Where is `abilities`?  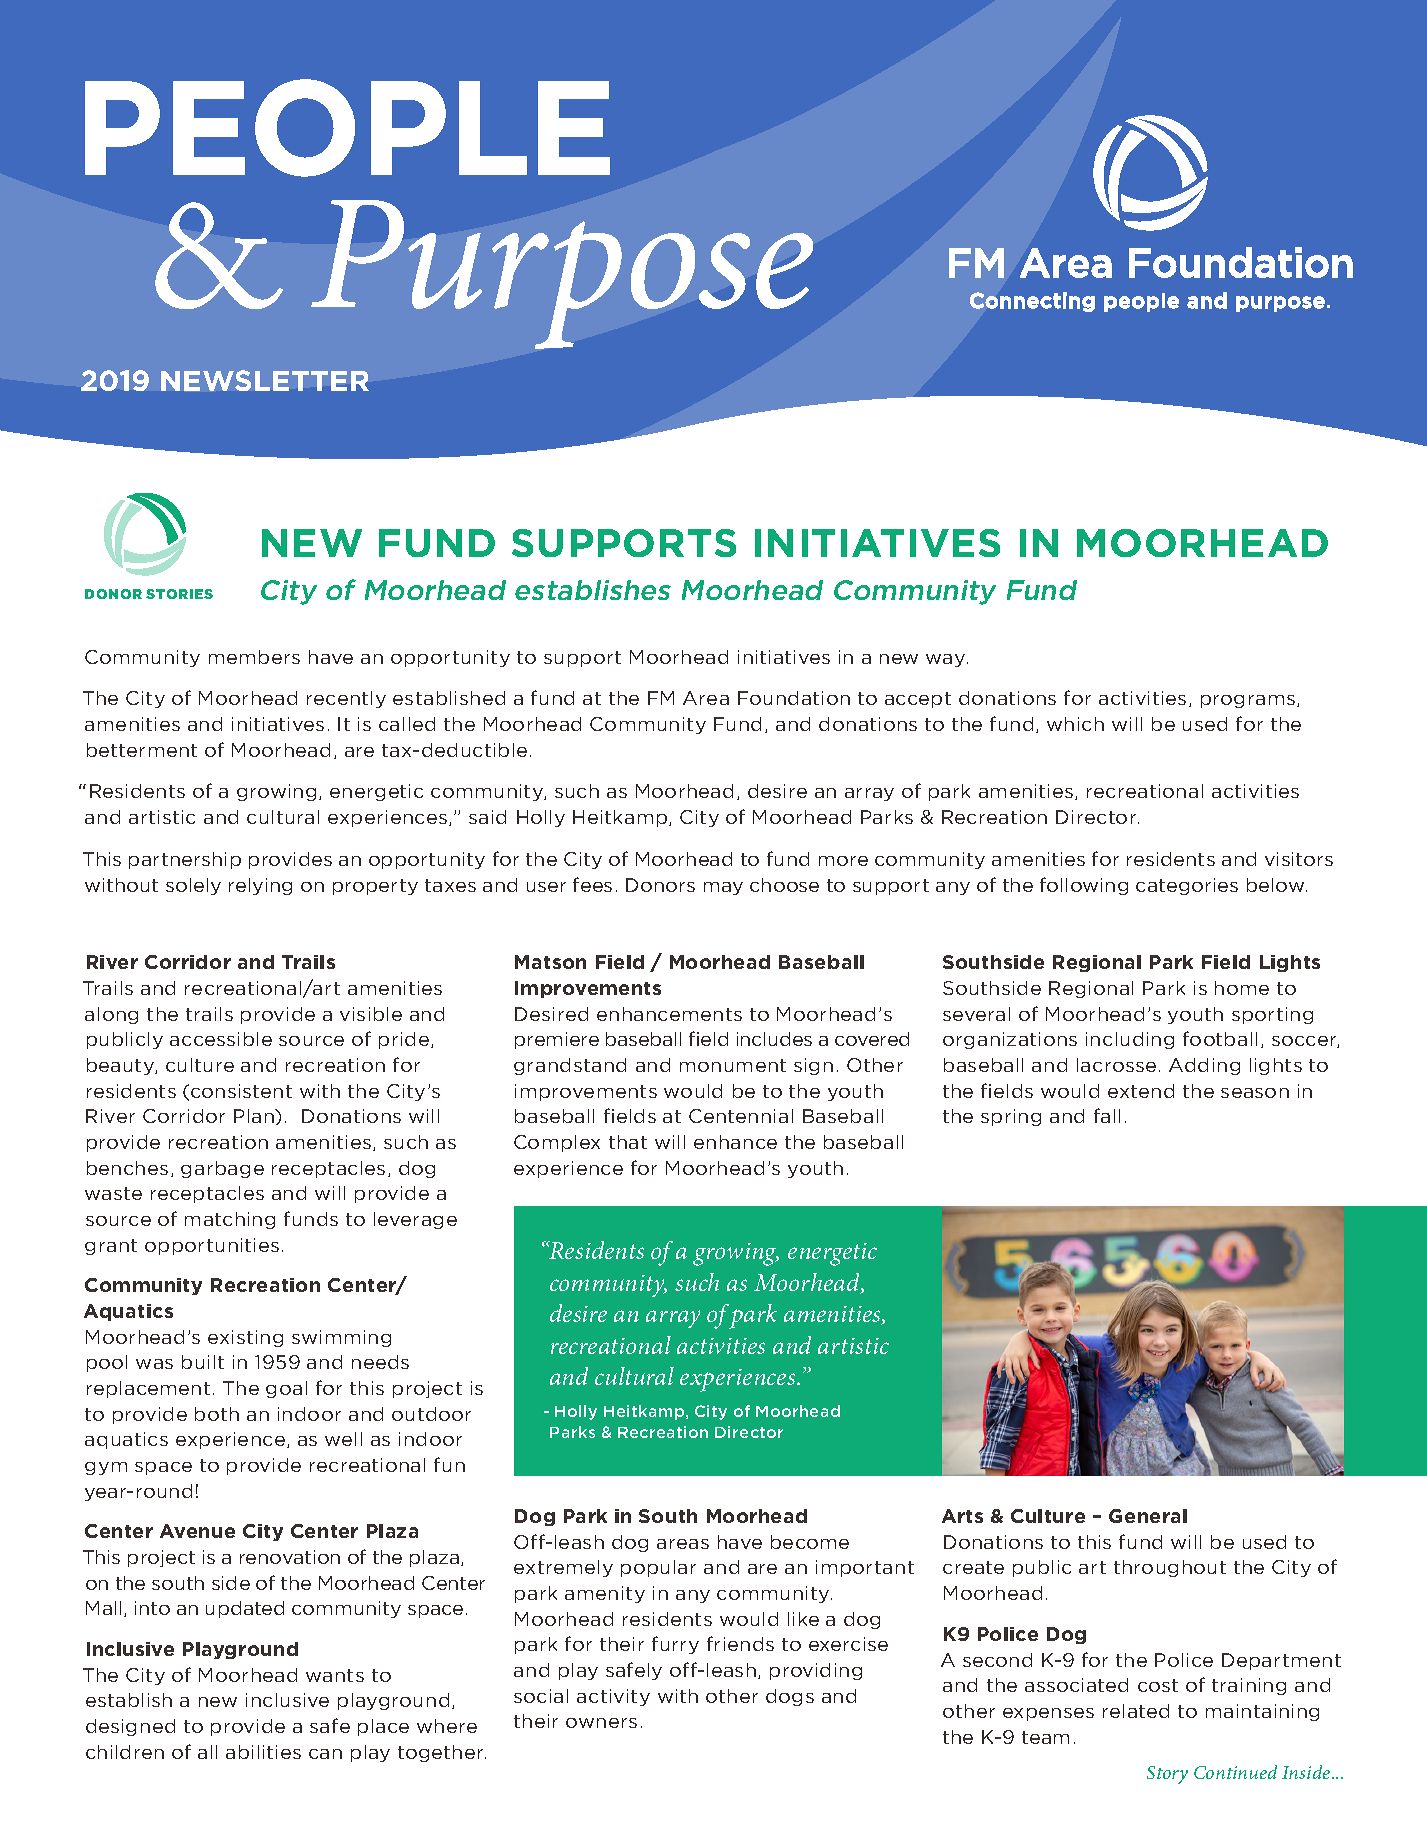
abilities is located at coordinates (263, 1752).
